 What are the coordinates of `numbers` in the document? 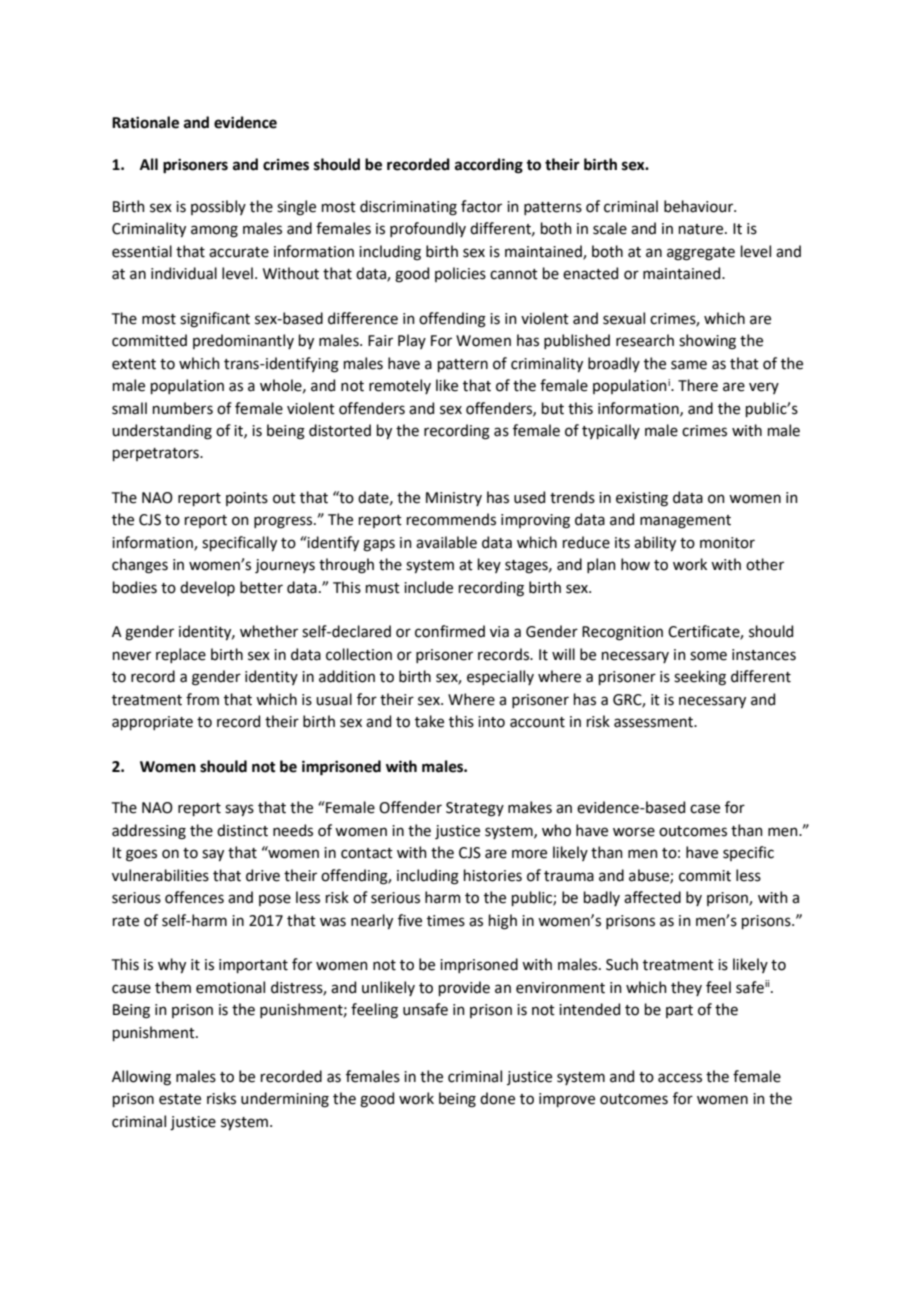 It's located at (183, 408).
